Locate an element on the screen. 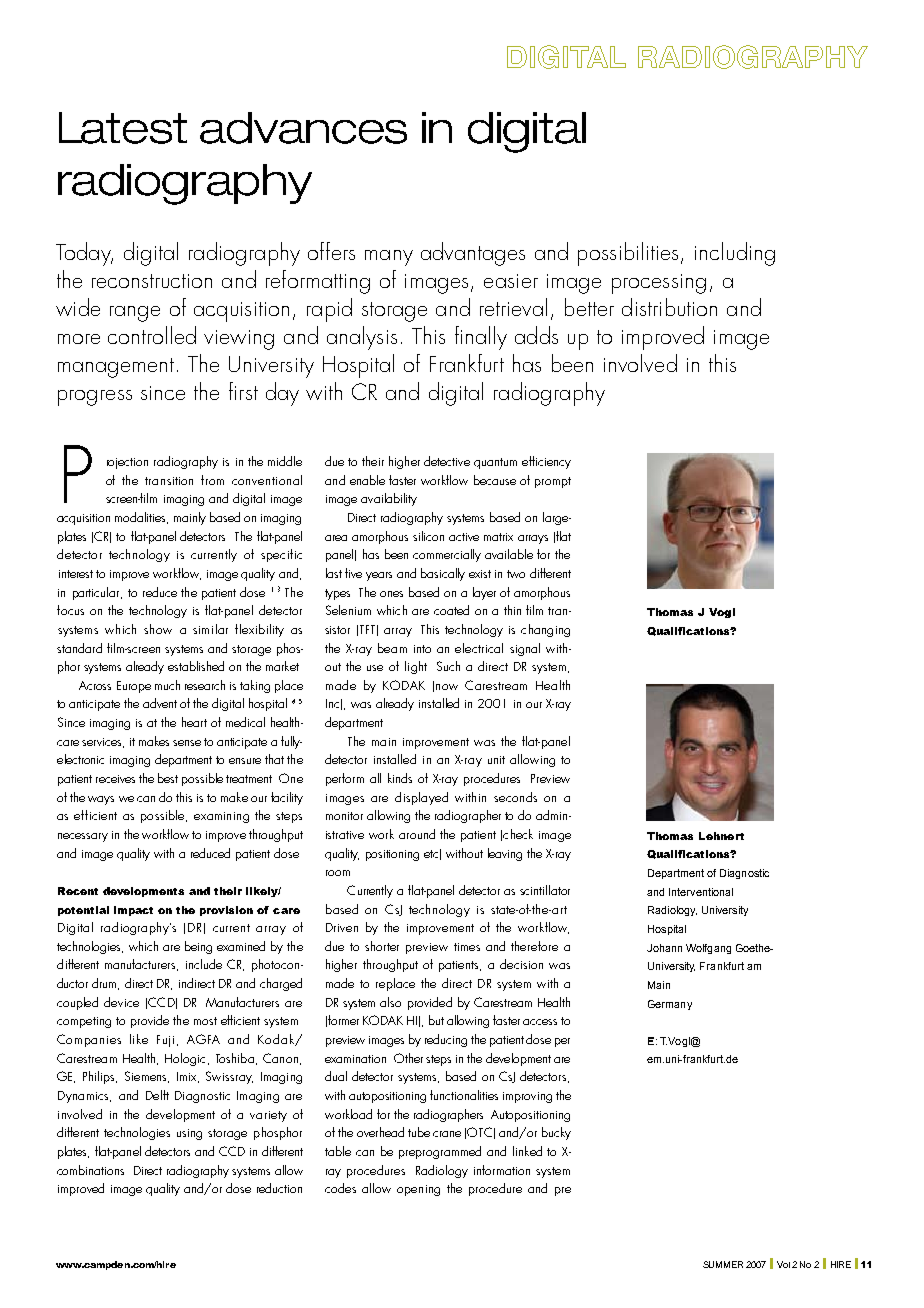 This screenshot has width=924, height=1308. possibilities is located at coordinates (630, 254).
